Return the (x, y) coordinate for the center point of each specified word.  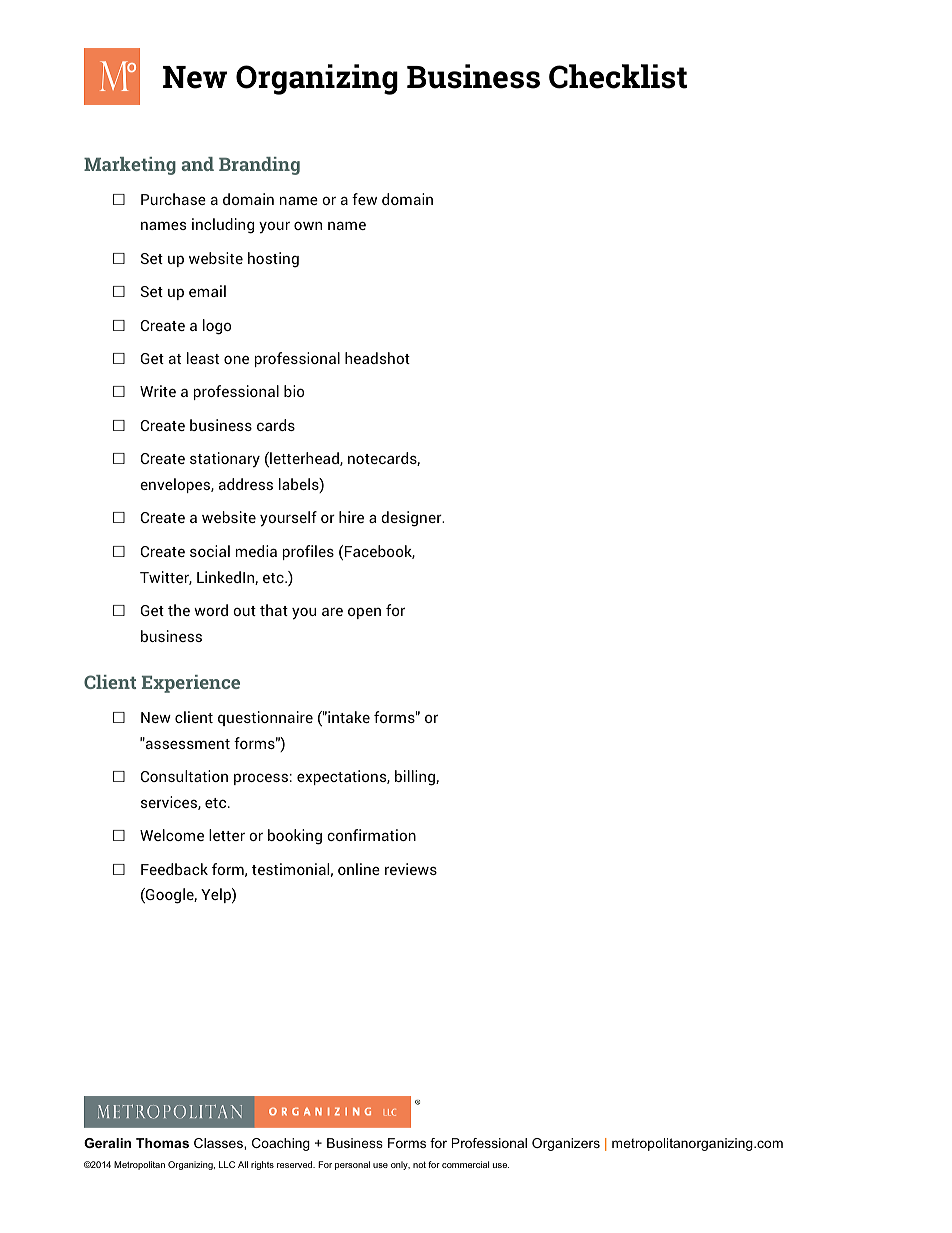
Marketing (130, 166)
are (332, 611)
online (359, 869)
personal (352, 1165)
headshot (377, 358)
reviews (411, 869)
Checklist (618, 76)
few (364, 199)
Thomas (162, 1143)
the (179, 610)
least (203, 358)
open (364, 613)
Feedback (174, 869)
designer (412, 519)
